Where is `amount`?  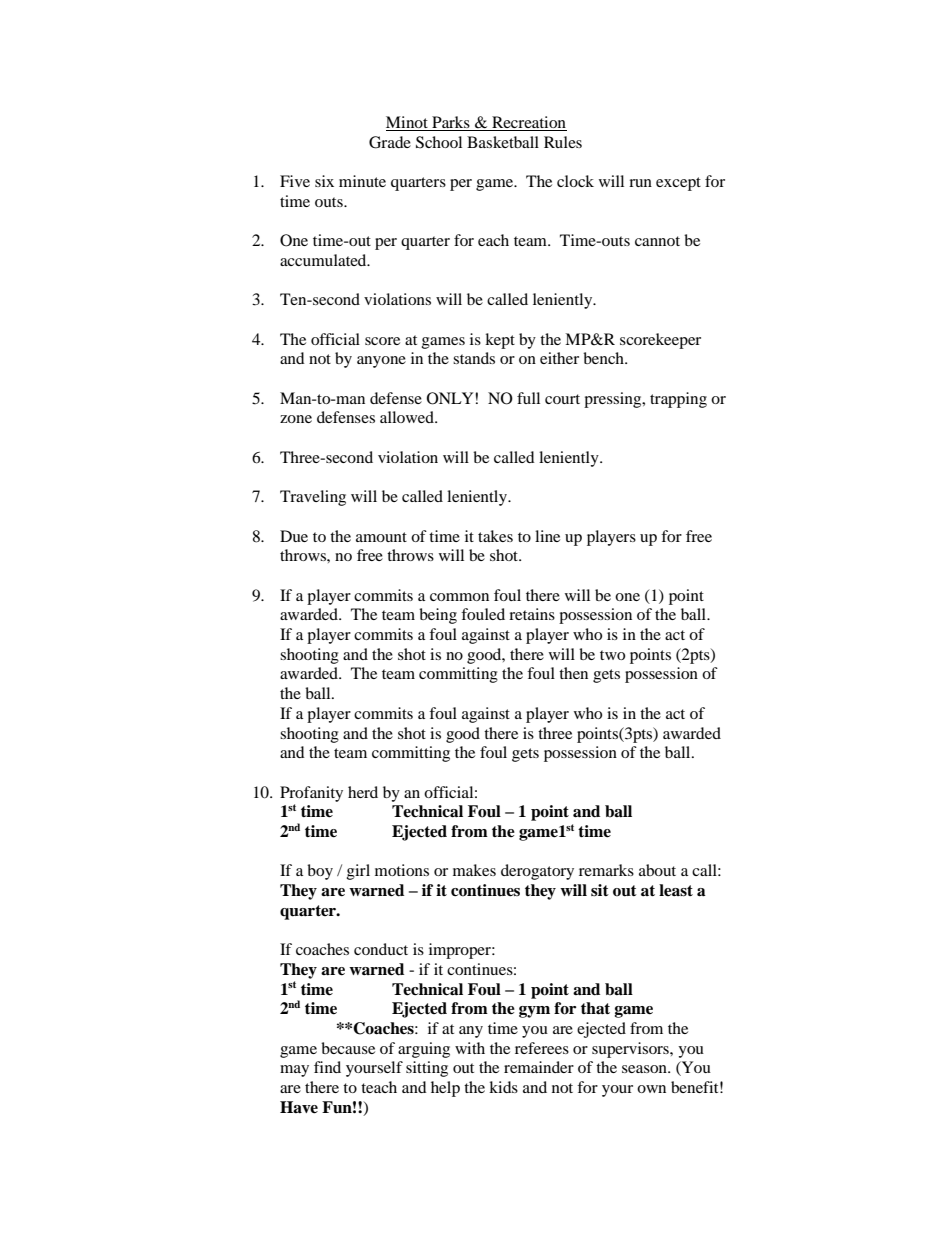
amount is located at coordinates (381, 537).
